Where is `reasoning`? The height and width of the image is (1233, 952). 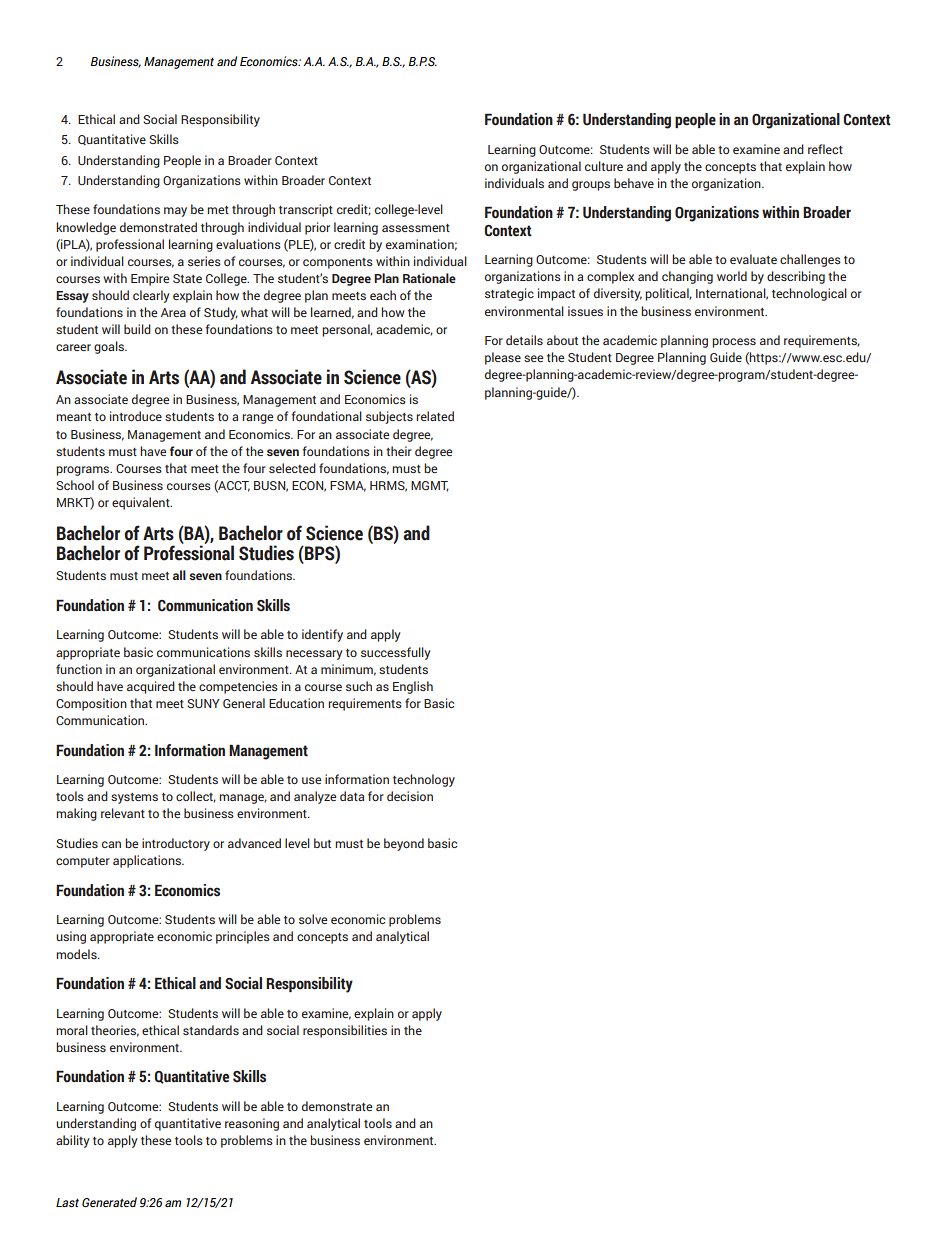
reasoning is located at coordinates (252, 1124).
